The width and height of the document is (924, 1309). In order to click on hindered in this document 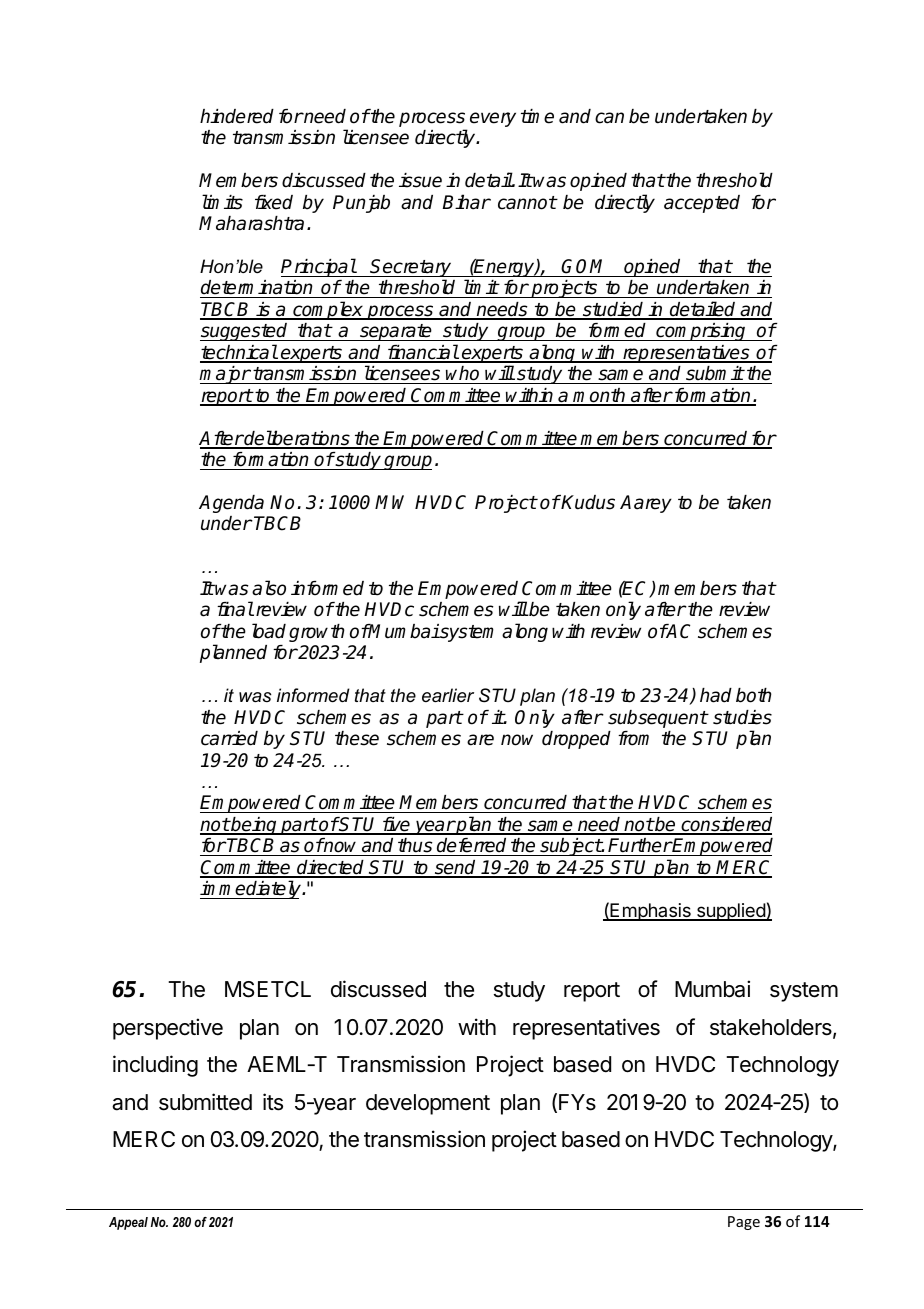, I will do `click(237, 116)`.
